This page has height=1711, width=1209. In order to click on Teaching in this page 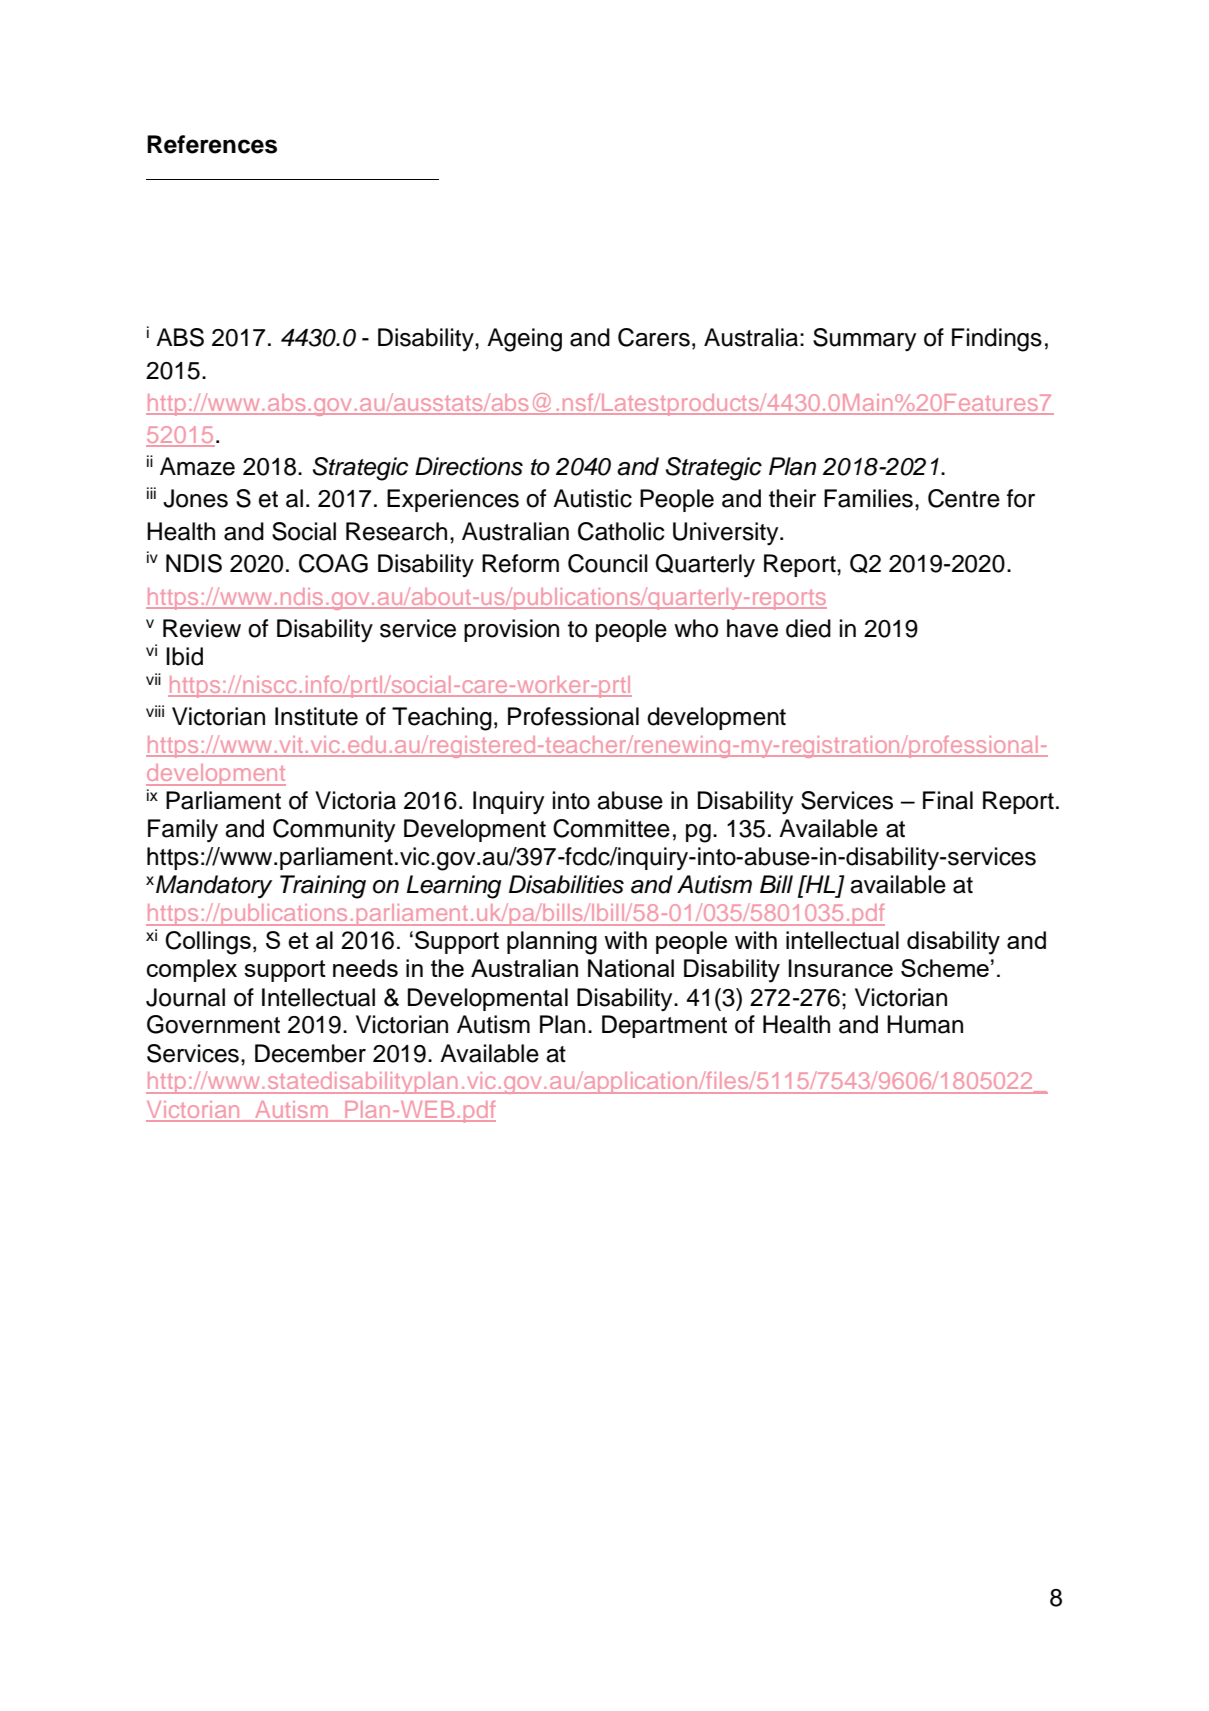, I will do `click(442, 719)`.
